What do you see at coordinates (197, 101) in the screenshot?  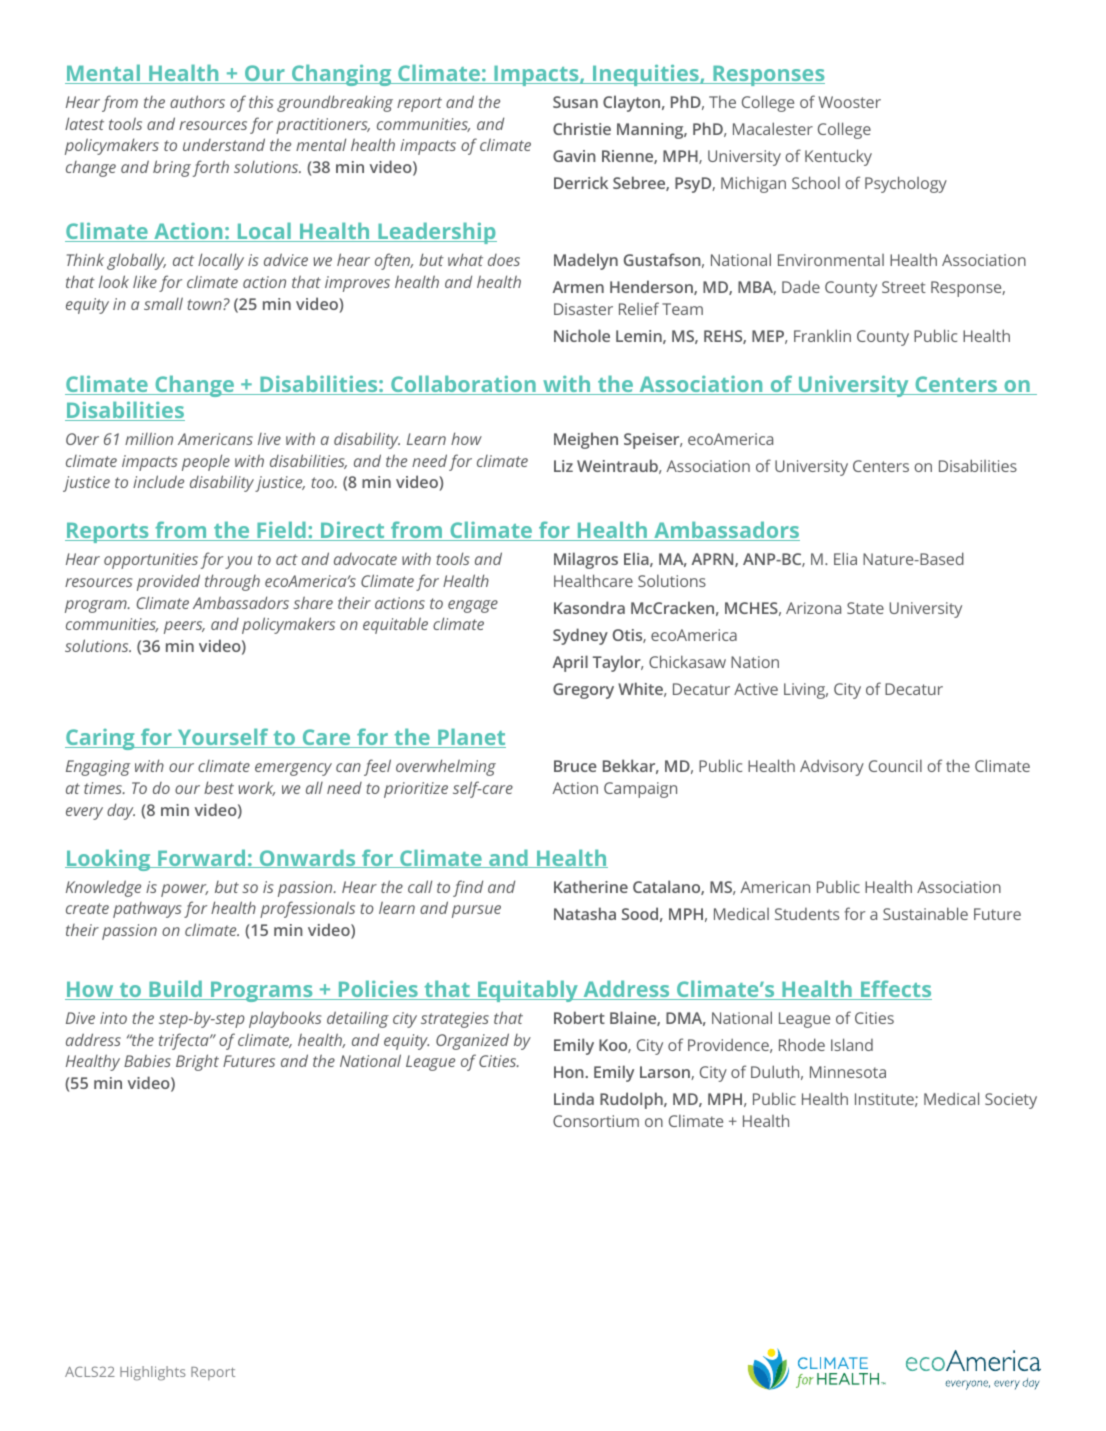 I see `authors` at bounding box center [197, 101].
